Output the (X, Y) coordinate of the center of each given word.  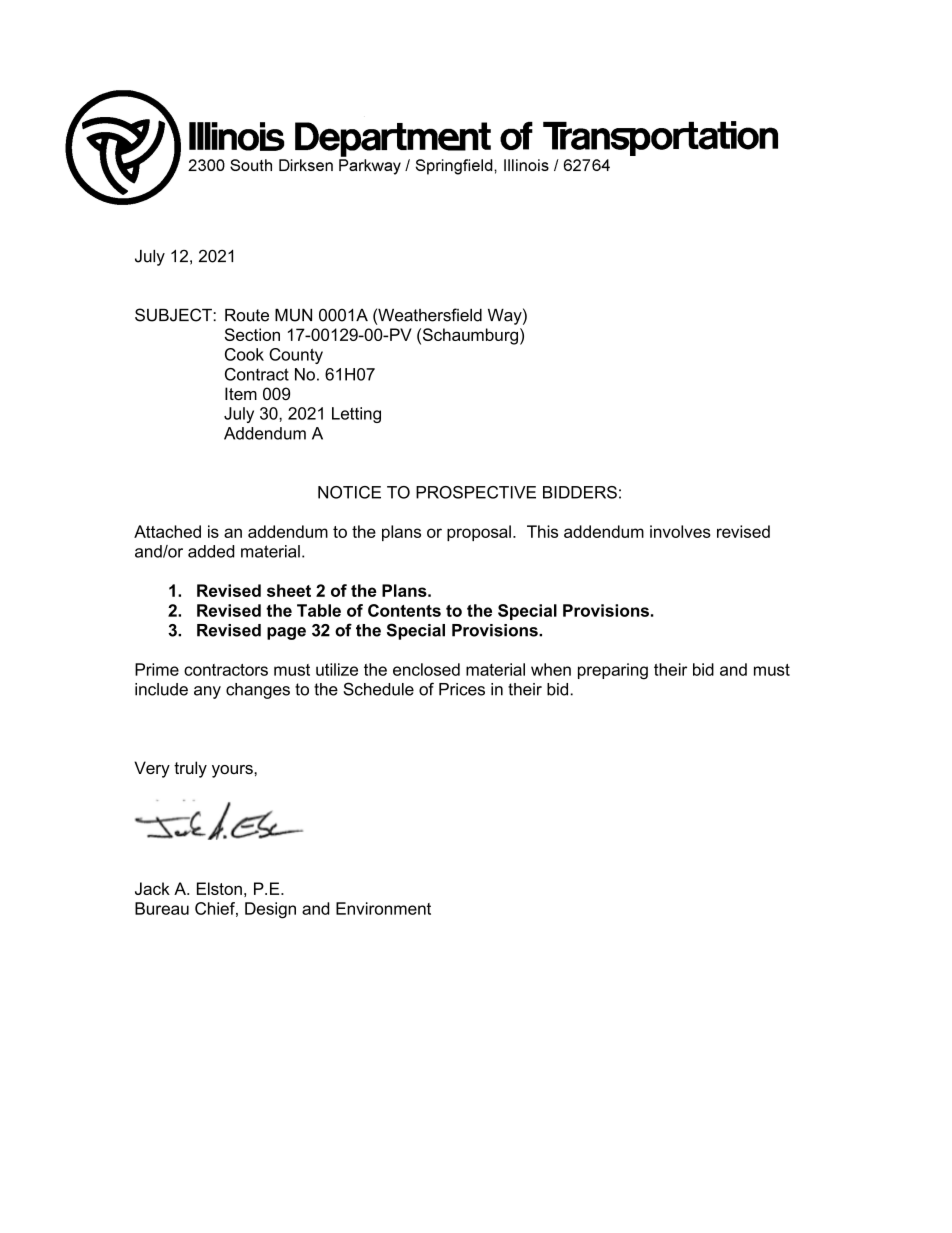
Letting (356, 415)
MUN (293, 315)
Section (252, 334)
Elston (219, 888)
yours (233, 771)
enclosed (426, 669)
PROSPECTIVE (476, 492)
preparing (613, 671)
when (551, 669)
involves (680, 531)
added (211, 551)
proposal (479, 533)
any (207, 692)
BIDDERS (580, 492)
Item (241, 393)
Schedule (378, 689)
